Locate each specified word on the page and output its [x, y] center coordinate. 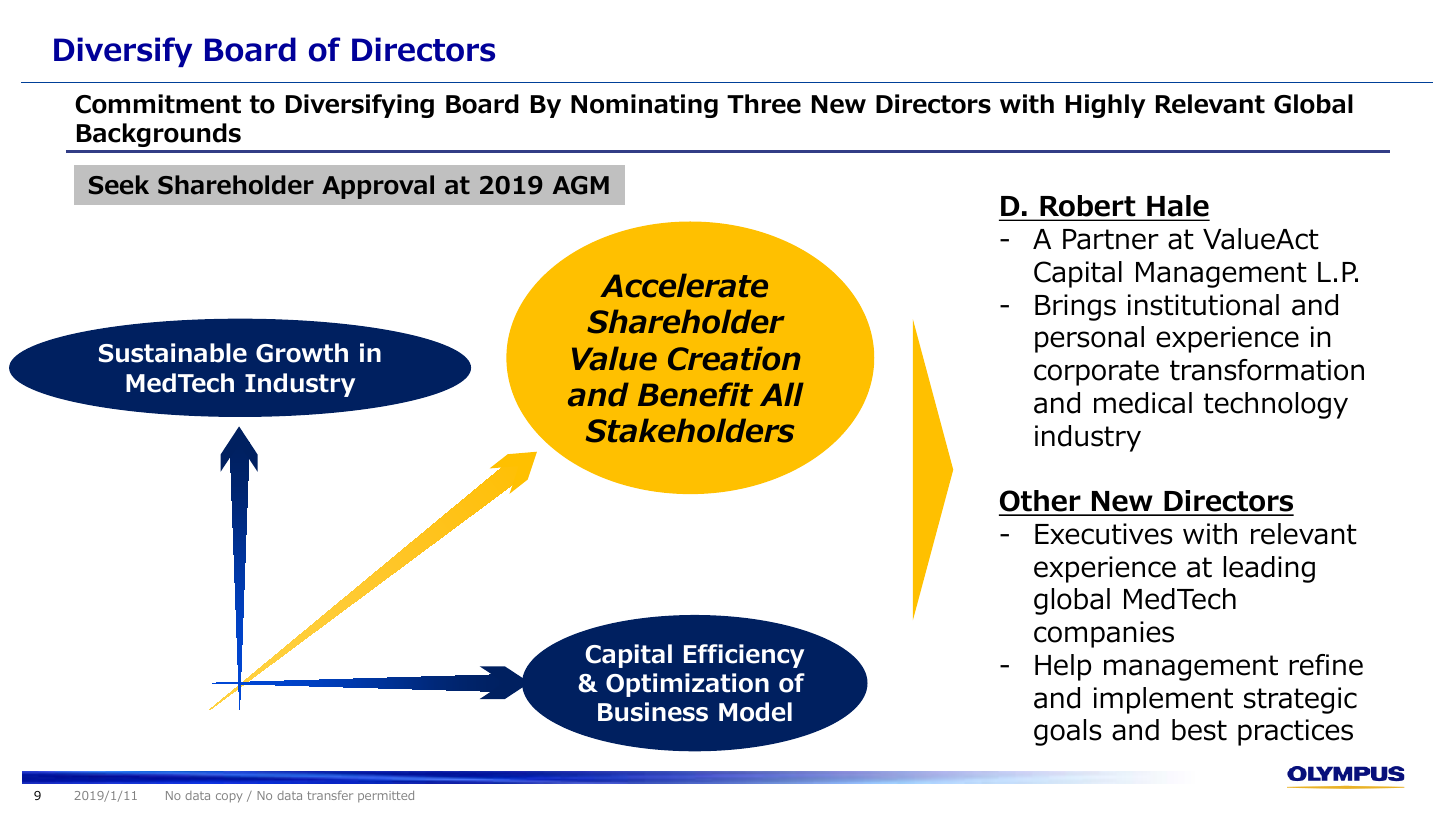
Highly [1106, 106]
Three [764, 104]
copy [229, 798]
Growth [302, 353]
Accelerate [684, 285]
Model [755, 712]
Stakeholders [690, 430]
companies [1104, 634]
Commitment [158, 104]
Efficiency [744, 656]
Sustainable [173, 353]
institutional [1203, 305]
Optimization [687, 685]
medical [1143, 403]
